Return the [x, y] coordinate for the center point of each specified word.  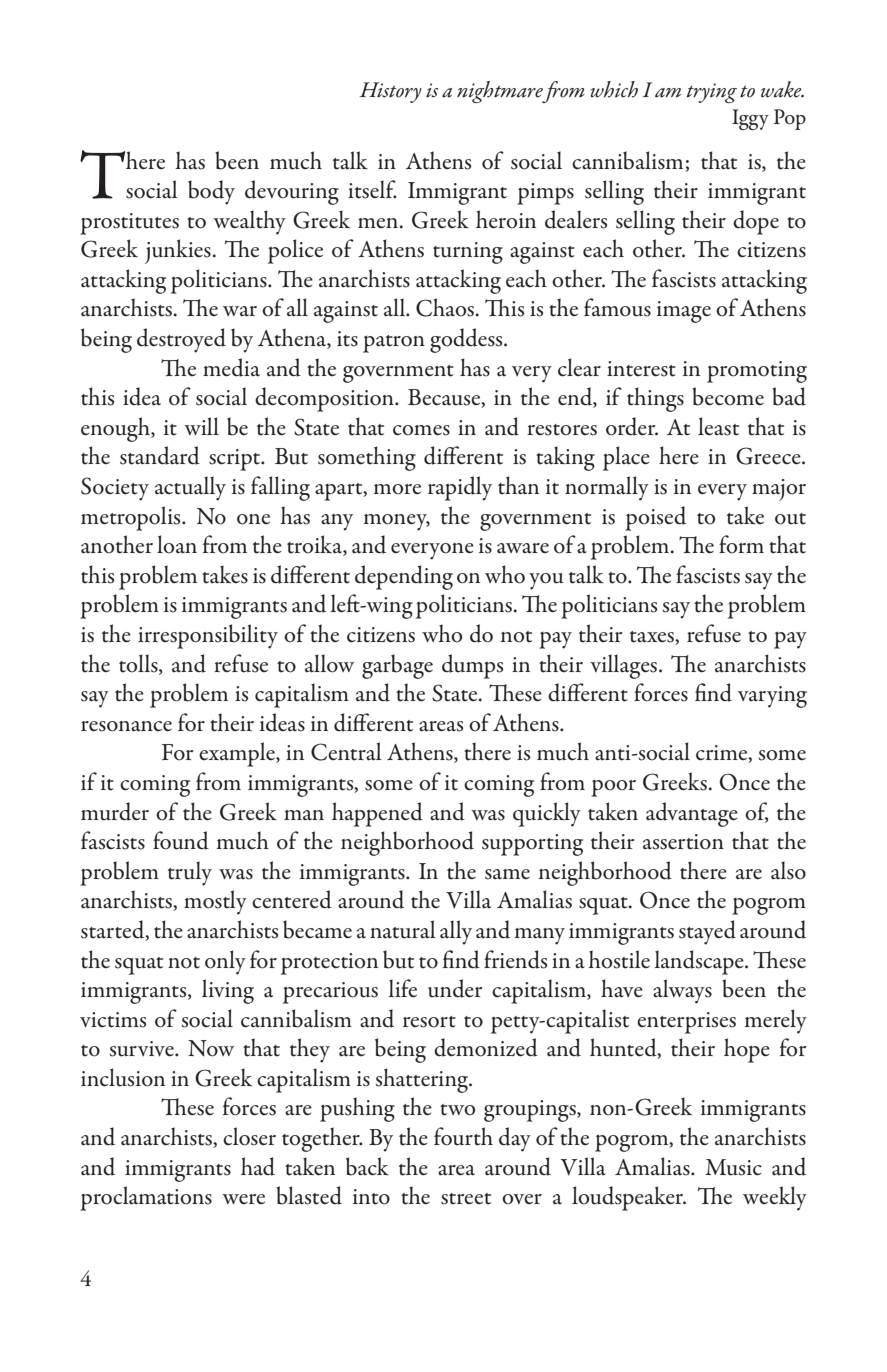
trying [711, 93]
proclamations [146, 1198]
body [211, 192]
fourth [463, 1136]
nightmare [501, 92]
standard [160, 455]
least [718, 426]
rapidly [460, 488]
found [181, 840]
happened [377, 814]
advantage [692, 814]
